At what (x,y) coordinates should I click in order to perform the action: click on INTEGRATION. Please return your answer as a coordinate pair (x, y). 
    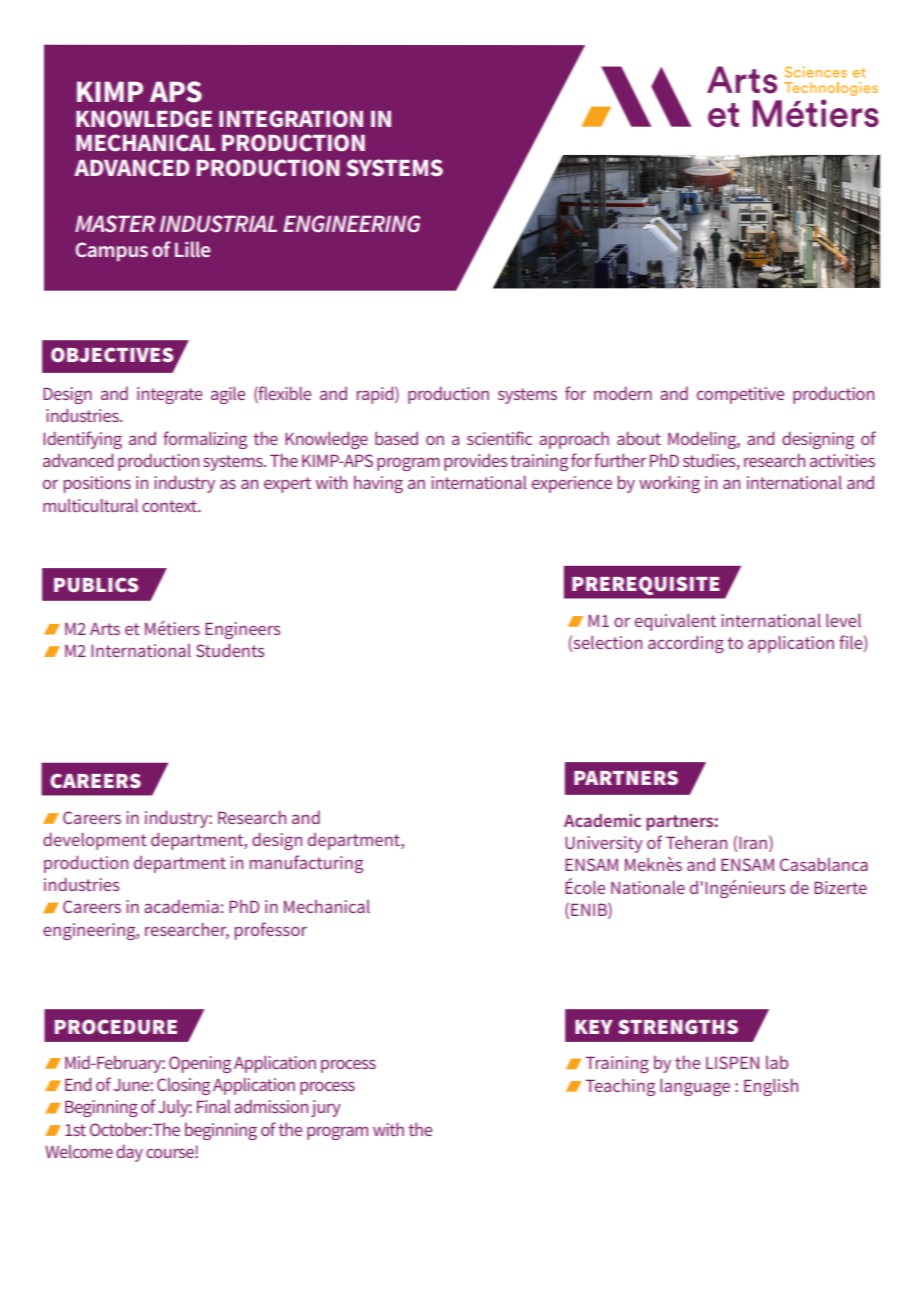
    Looking at the image, I should click on (291, 119).
